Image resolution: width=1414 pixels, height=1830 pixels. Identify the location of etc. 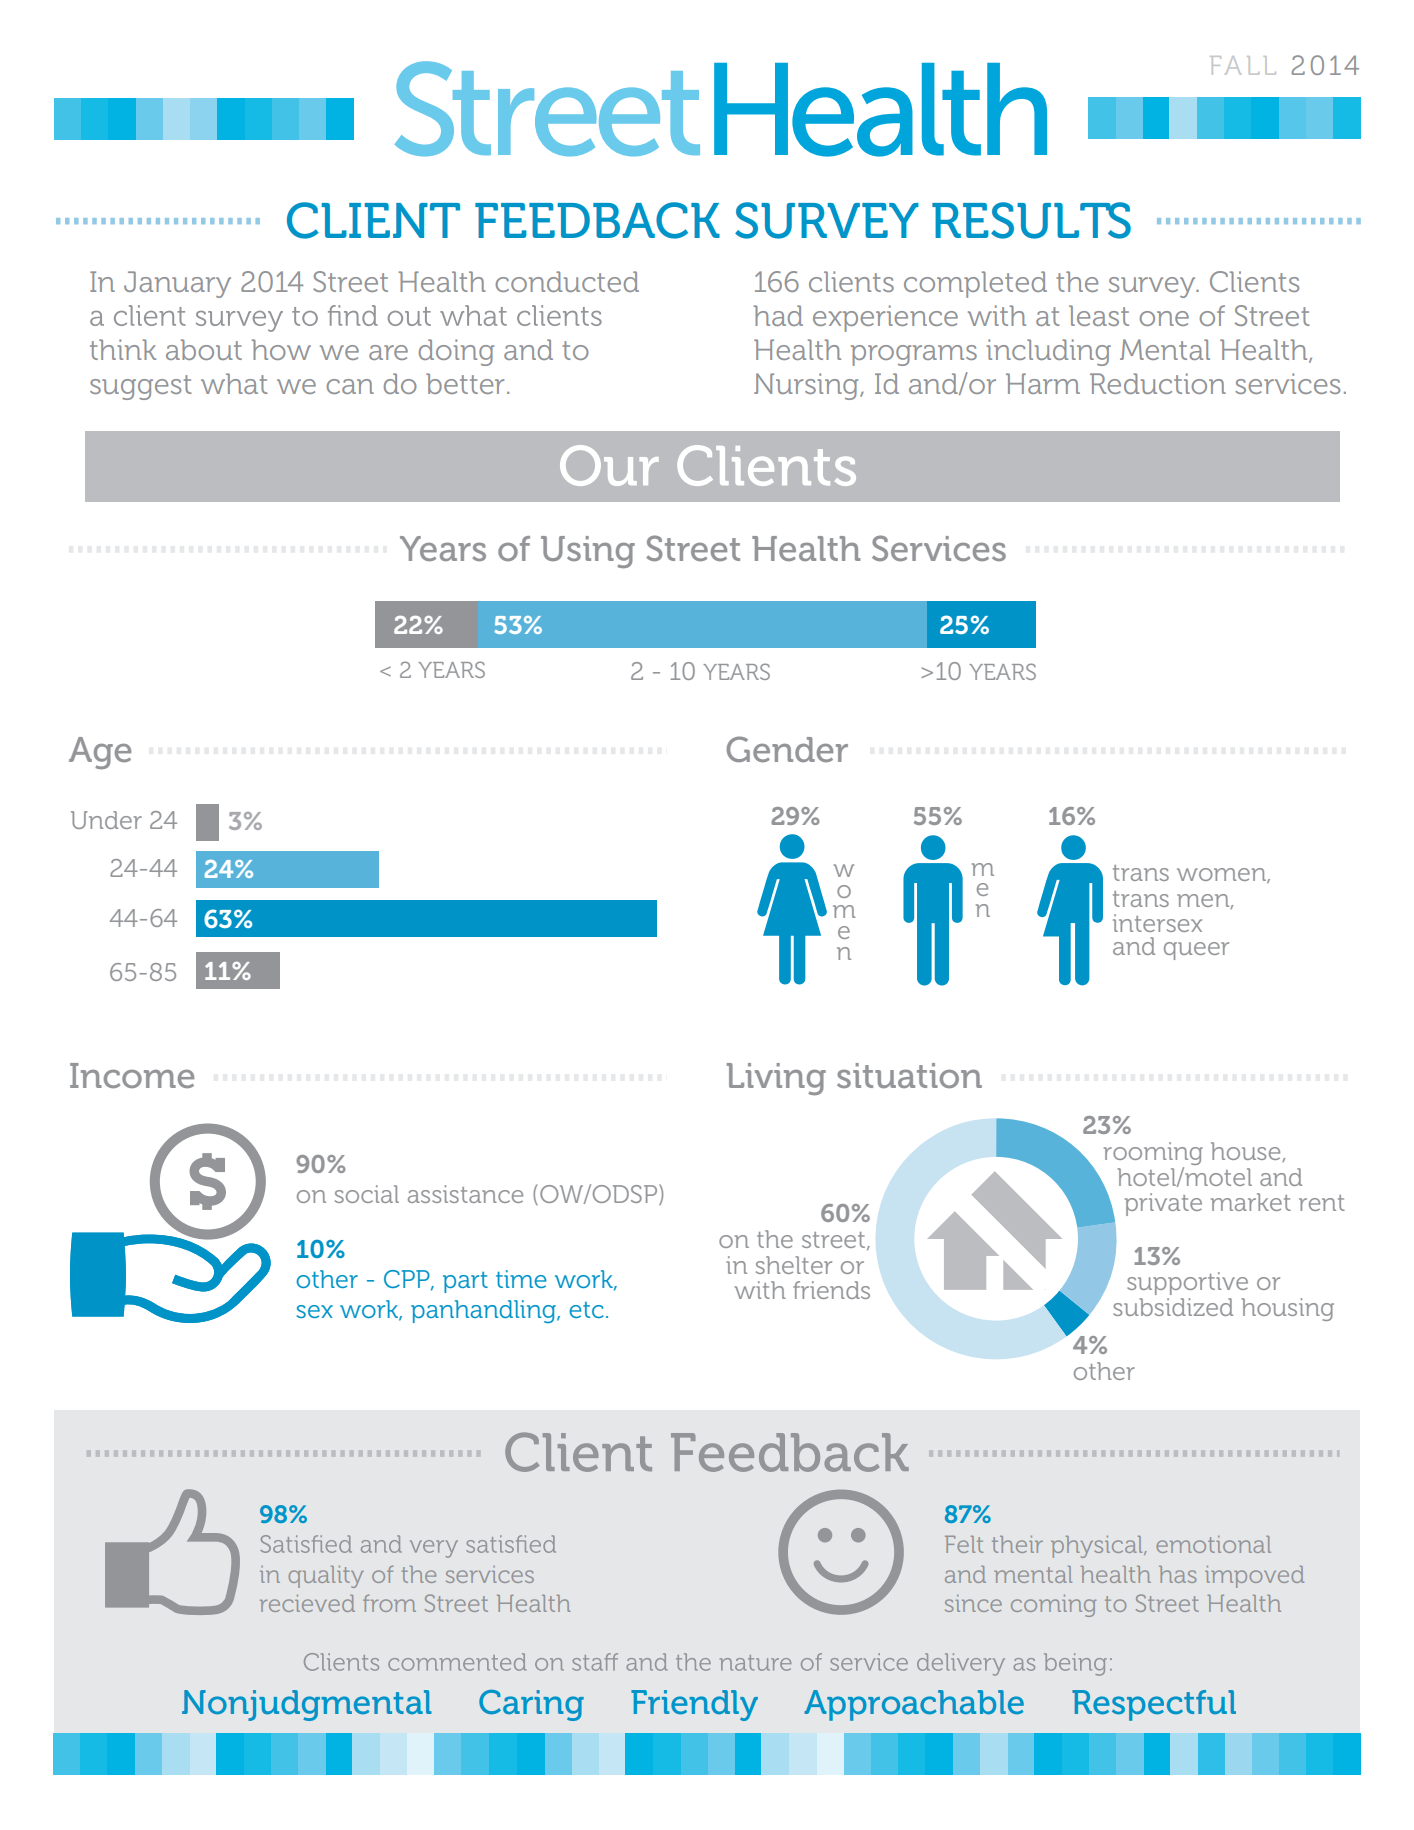
(586, 1310).
